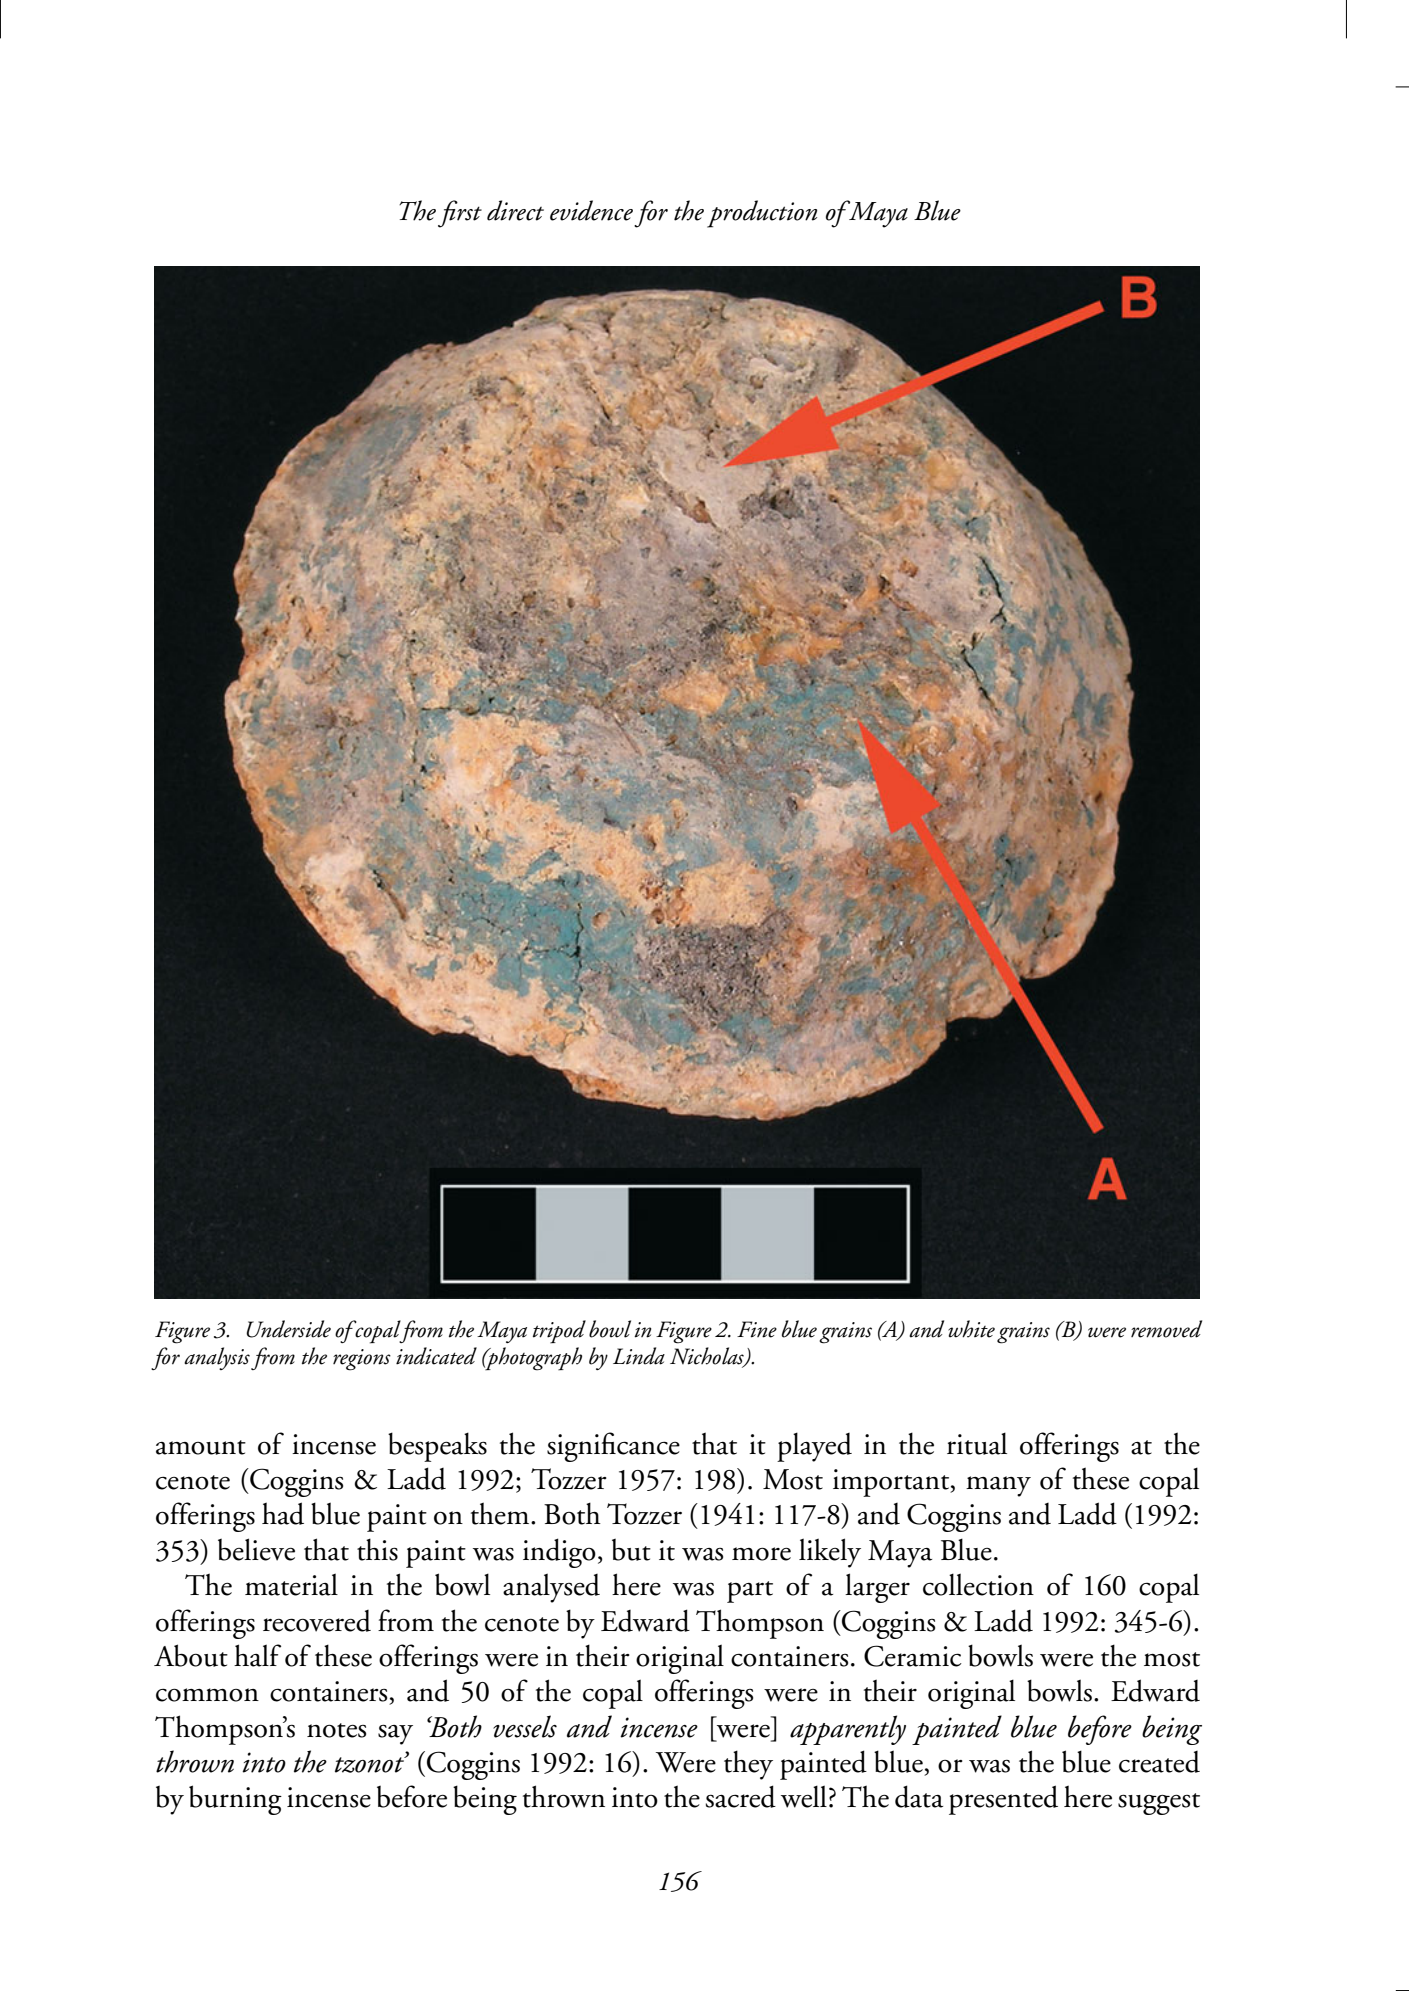 This screenshot has height=1991, width=1409. I want to click on first, so click(460, 214).
